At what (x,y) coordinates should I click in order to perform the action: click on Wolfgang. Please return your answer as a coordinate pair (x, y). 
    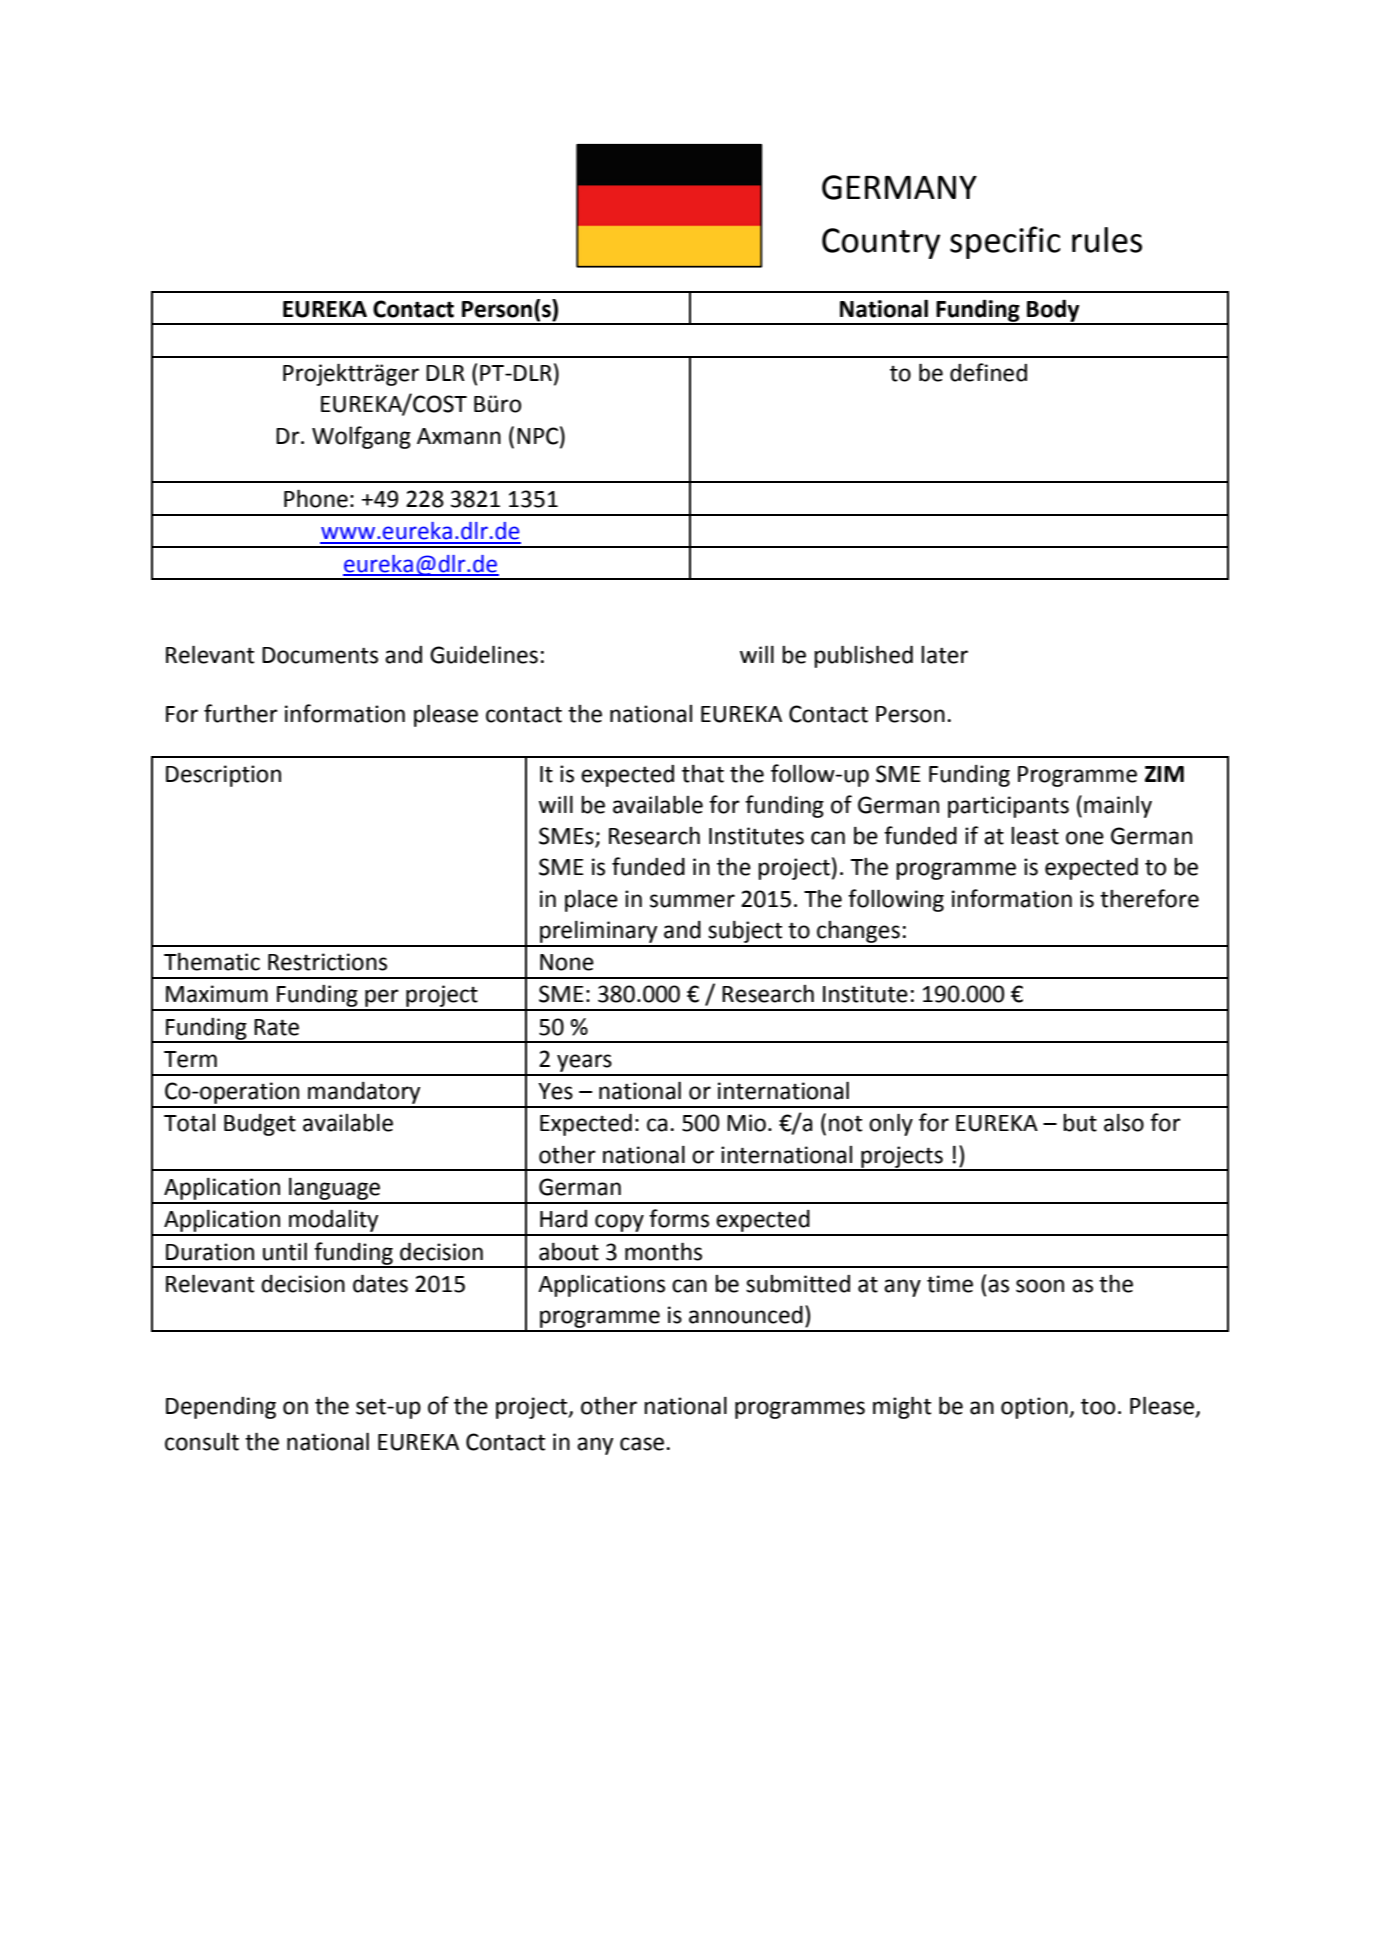
    Looking at the image, I should click on (361, 437).
